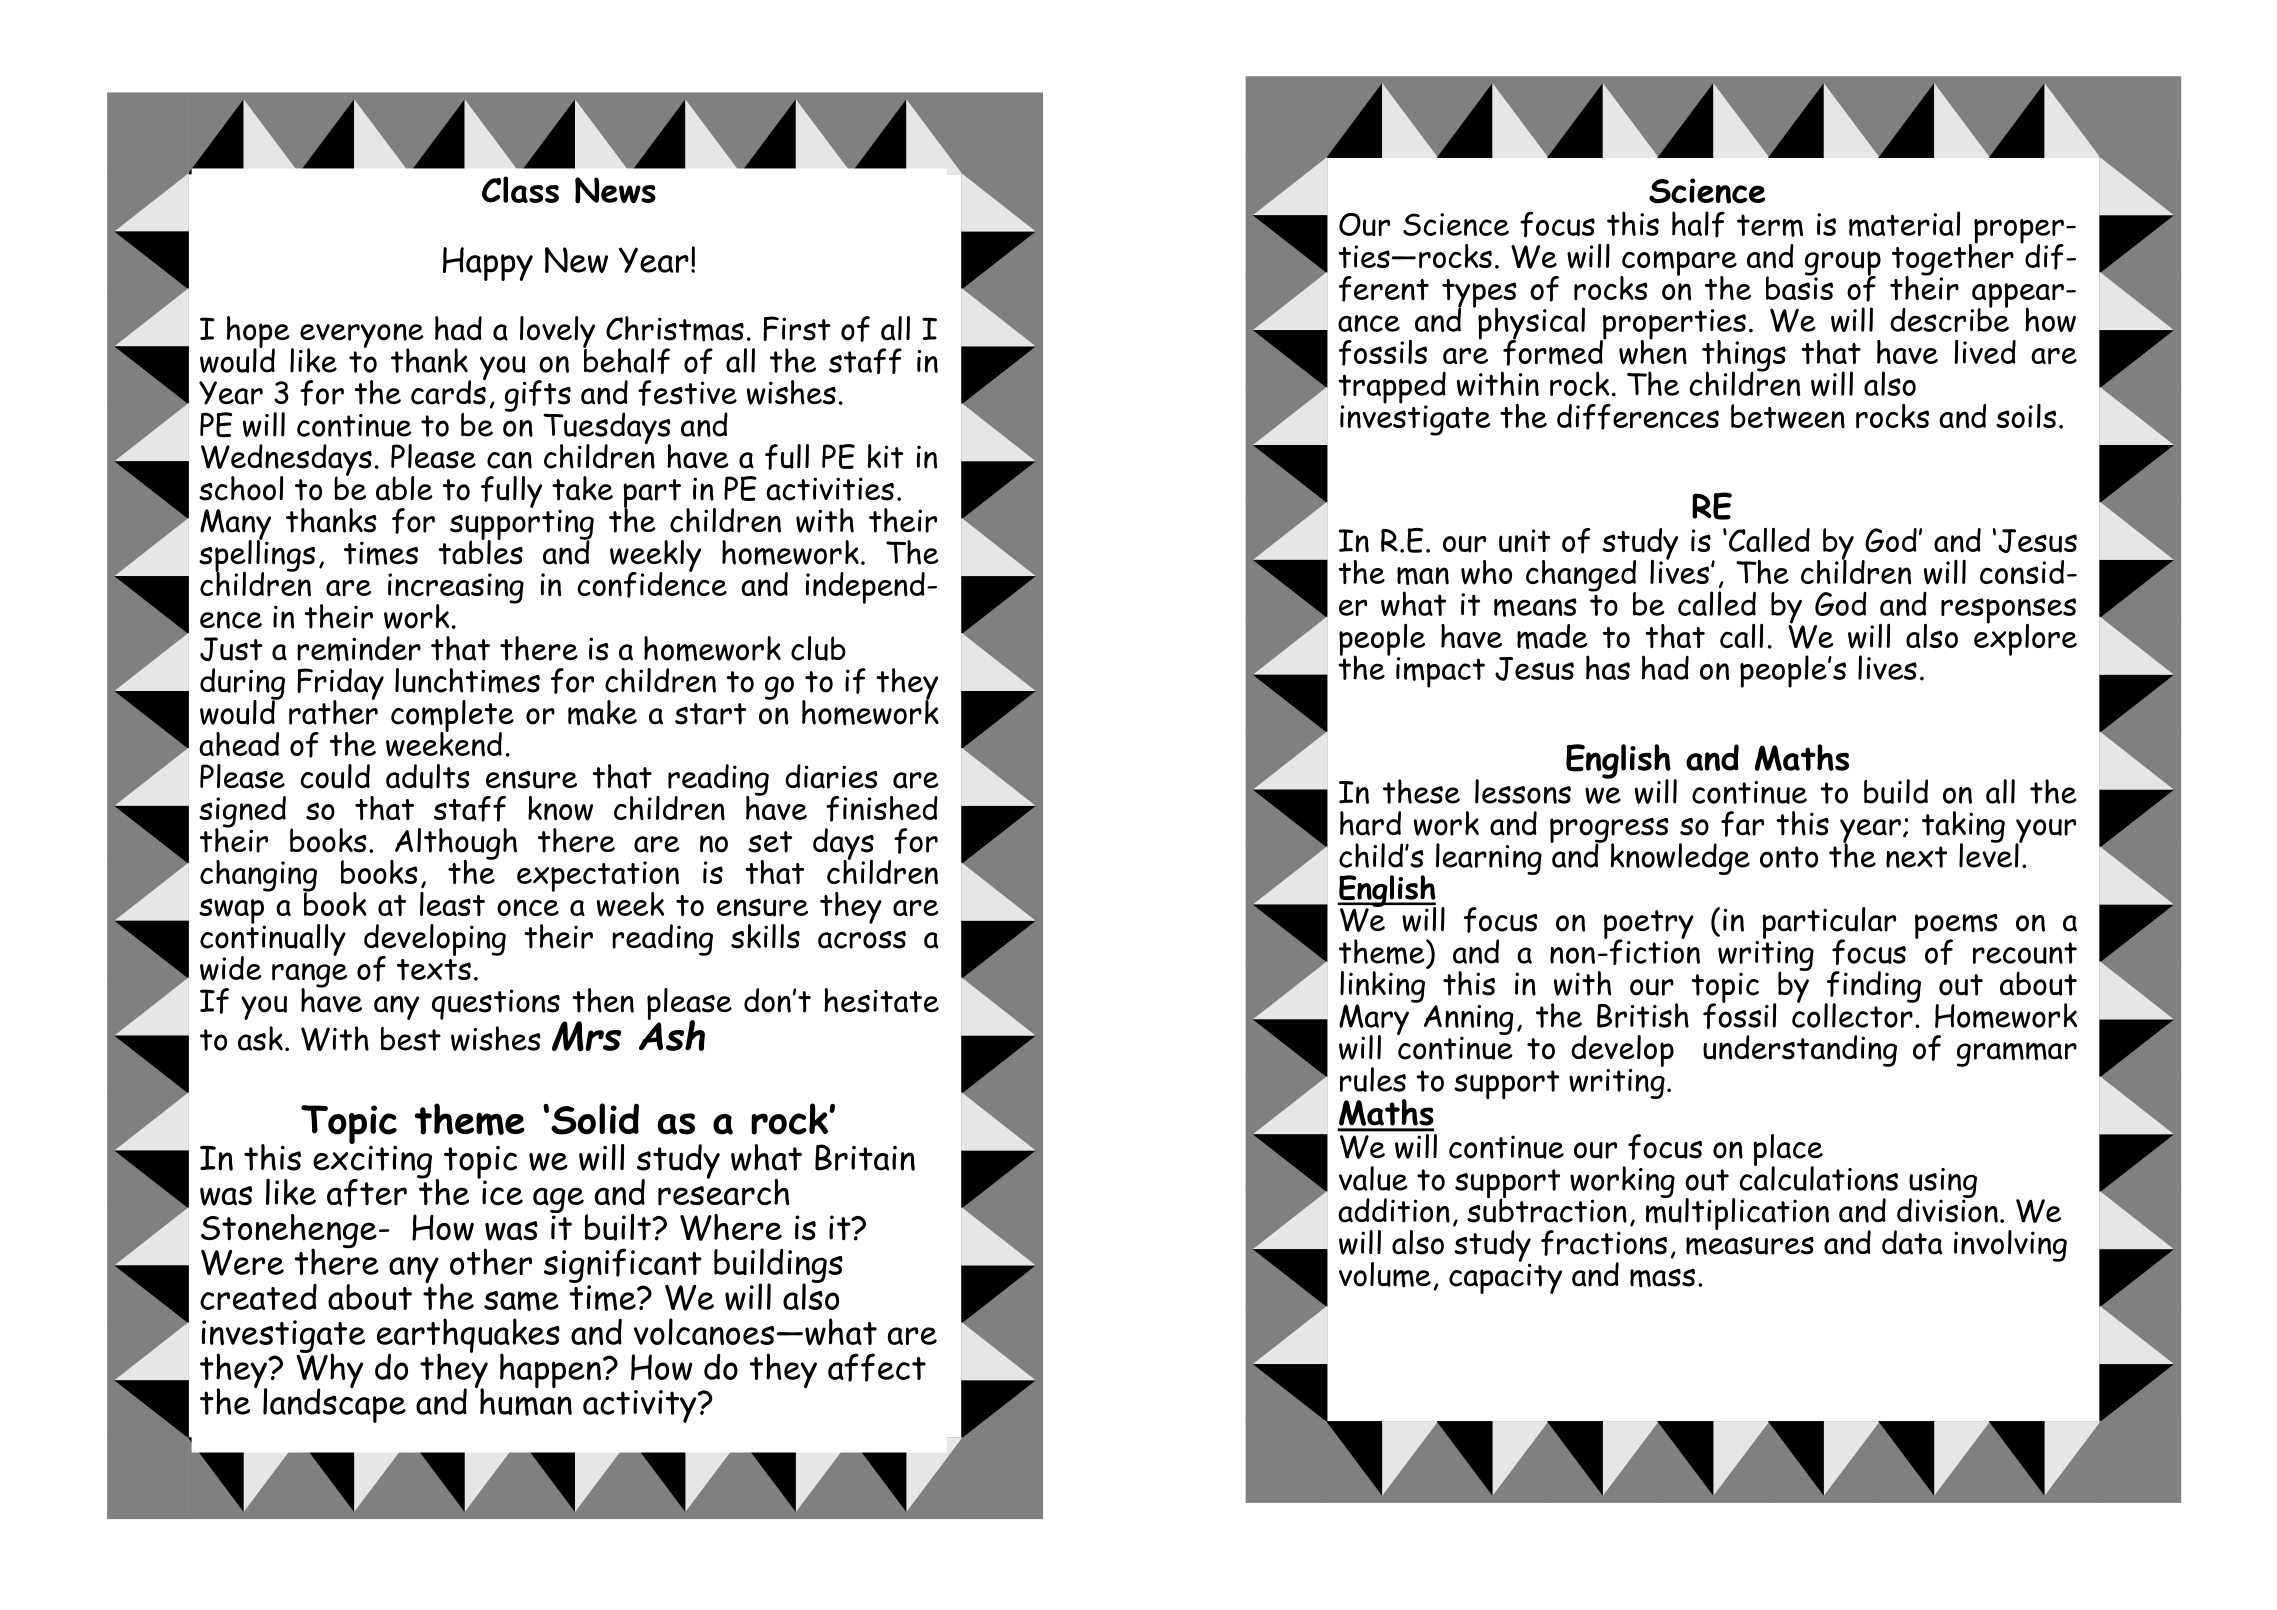 The height and width of the screenshot is (1610, 2277). Describe the element at coordinates (885, 456) in the screenshot. I see `kit` at that location.
